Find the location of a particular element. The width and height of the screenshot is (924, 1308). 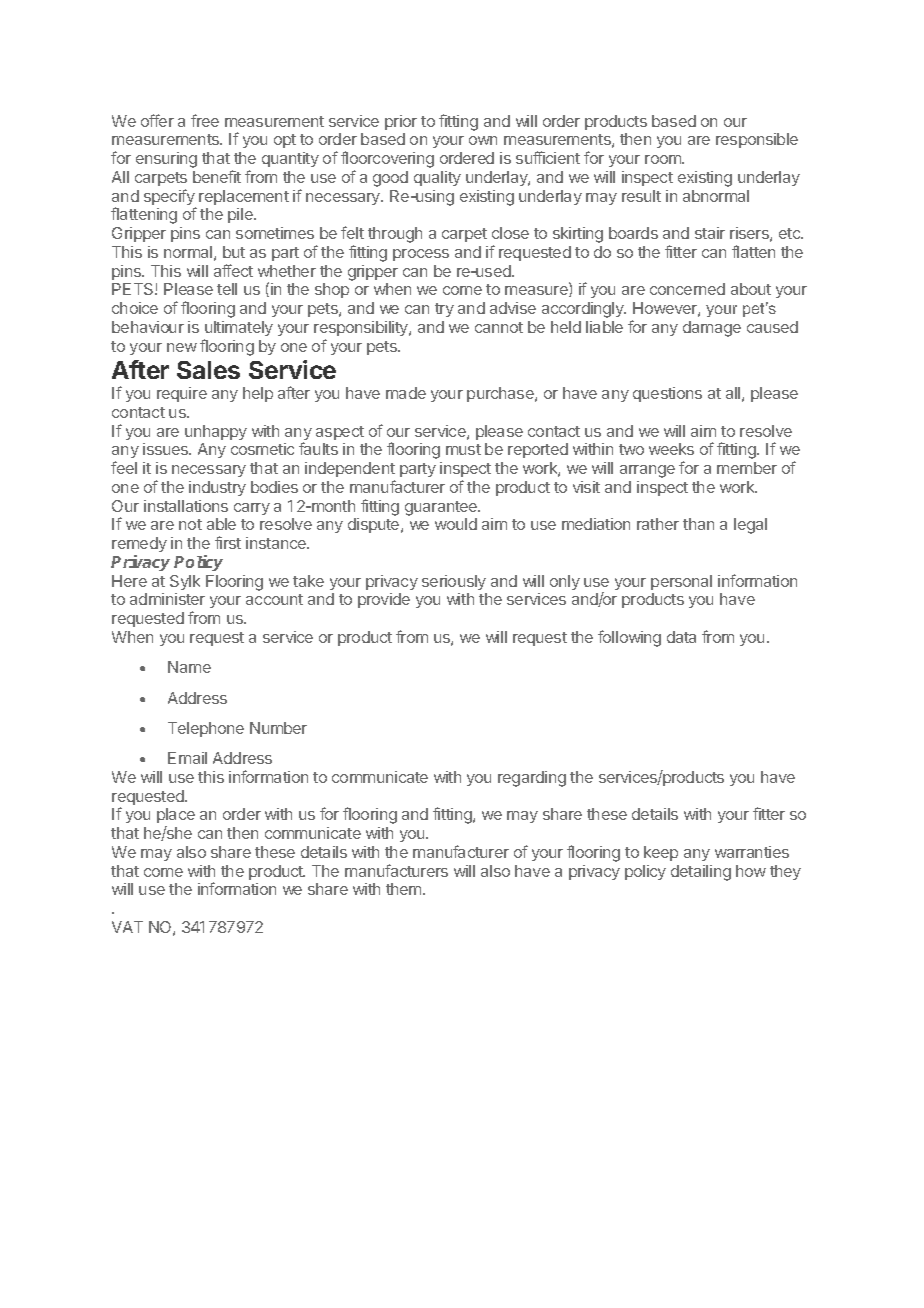

Telephone is located at coordinates (206, 729).
